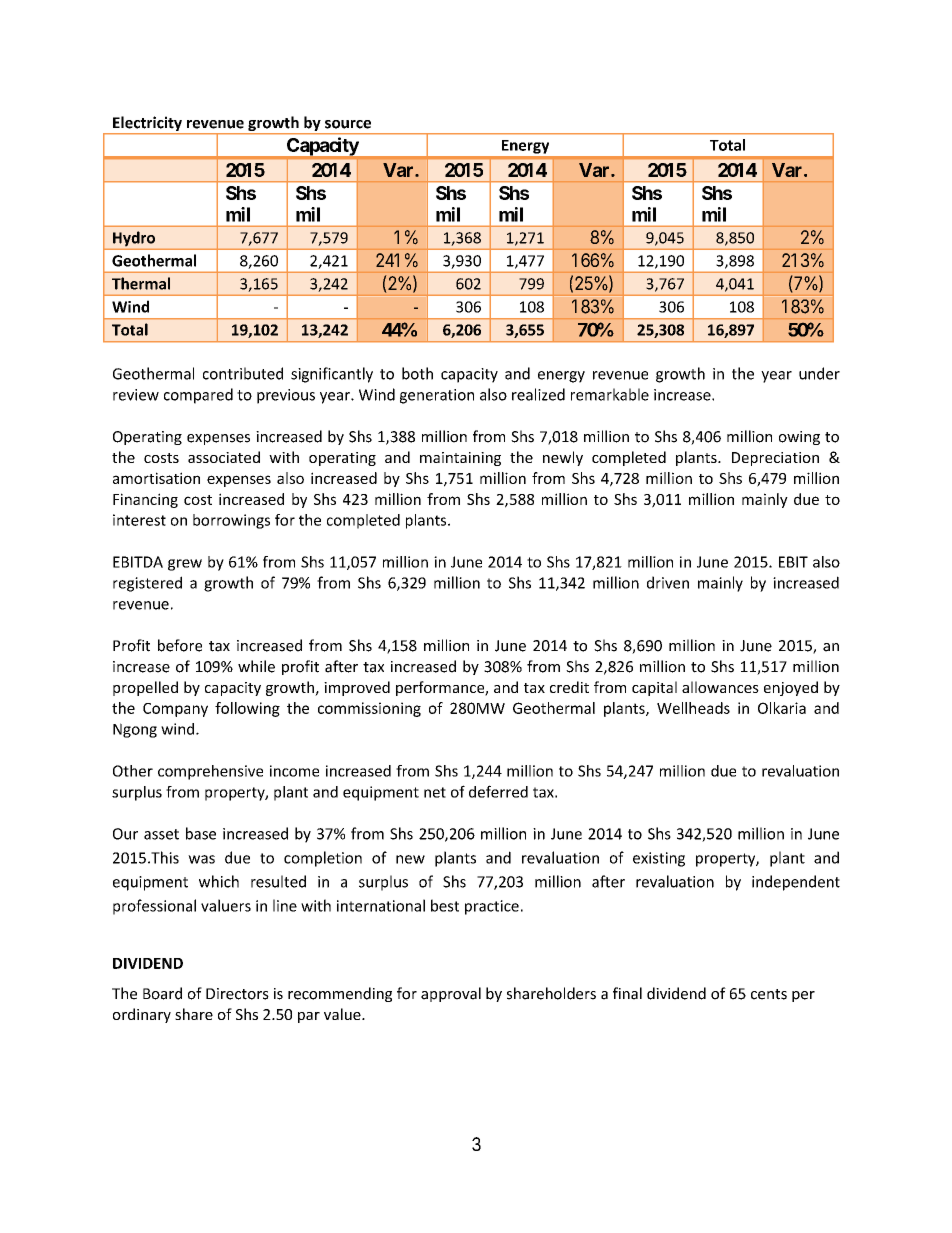  Describe the element at coordinates (237, 994) in the page. I see `Directors` at that location.
